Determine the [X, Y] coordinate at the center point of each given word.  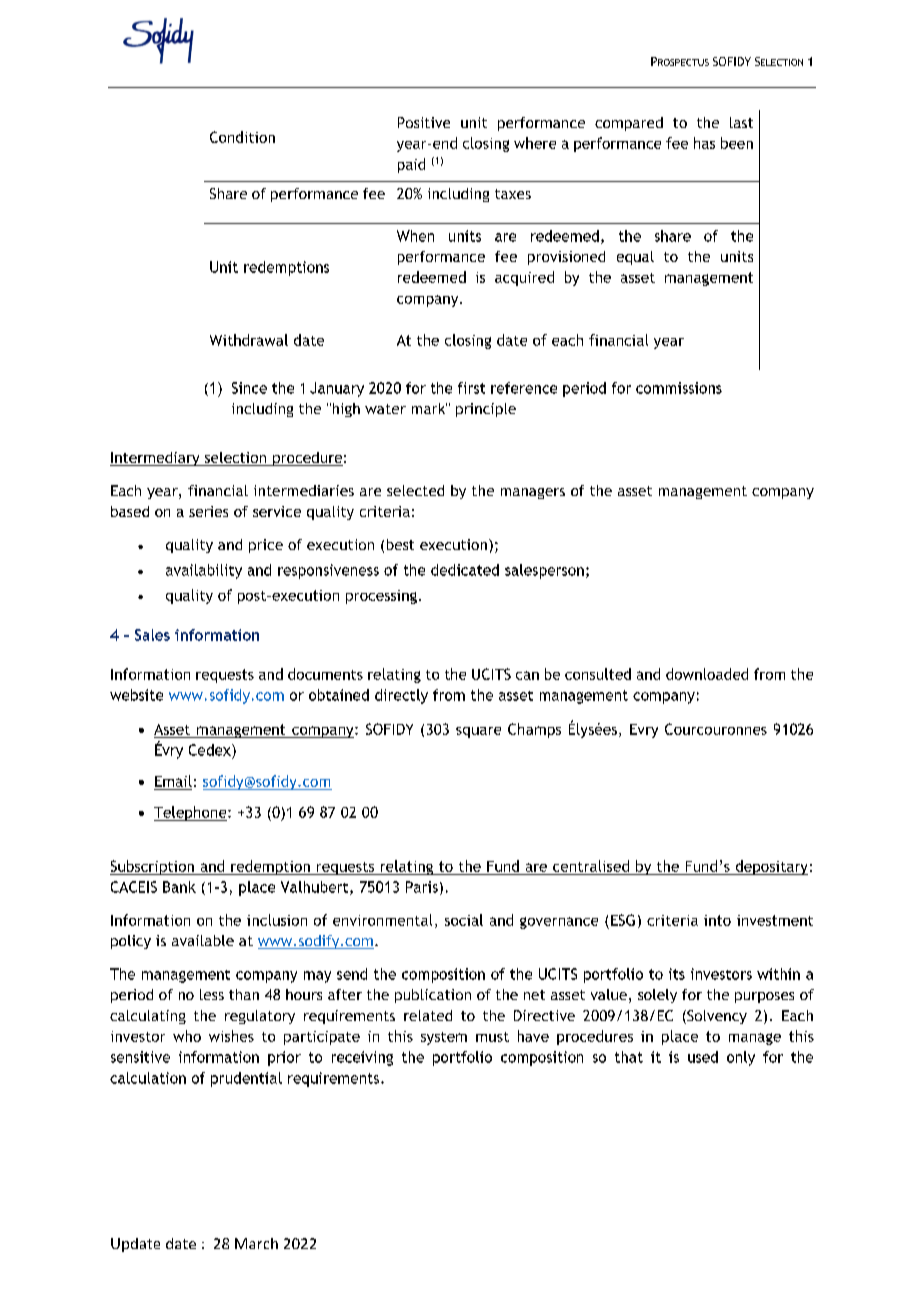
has [704, 143]
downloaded [707, 674]
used [703, 1057]
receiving [362, 1058]
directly [401, 696]
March [256, 1243]
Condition [242, 137]
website [136, 695]
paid [411, 165]
